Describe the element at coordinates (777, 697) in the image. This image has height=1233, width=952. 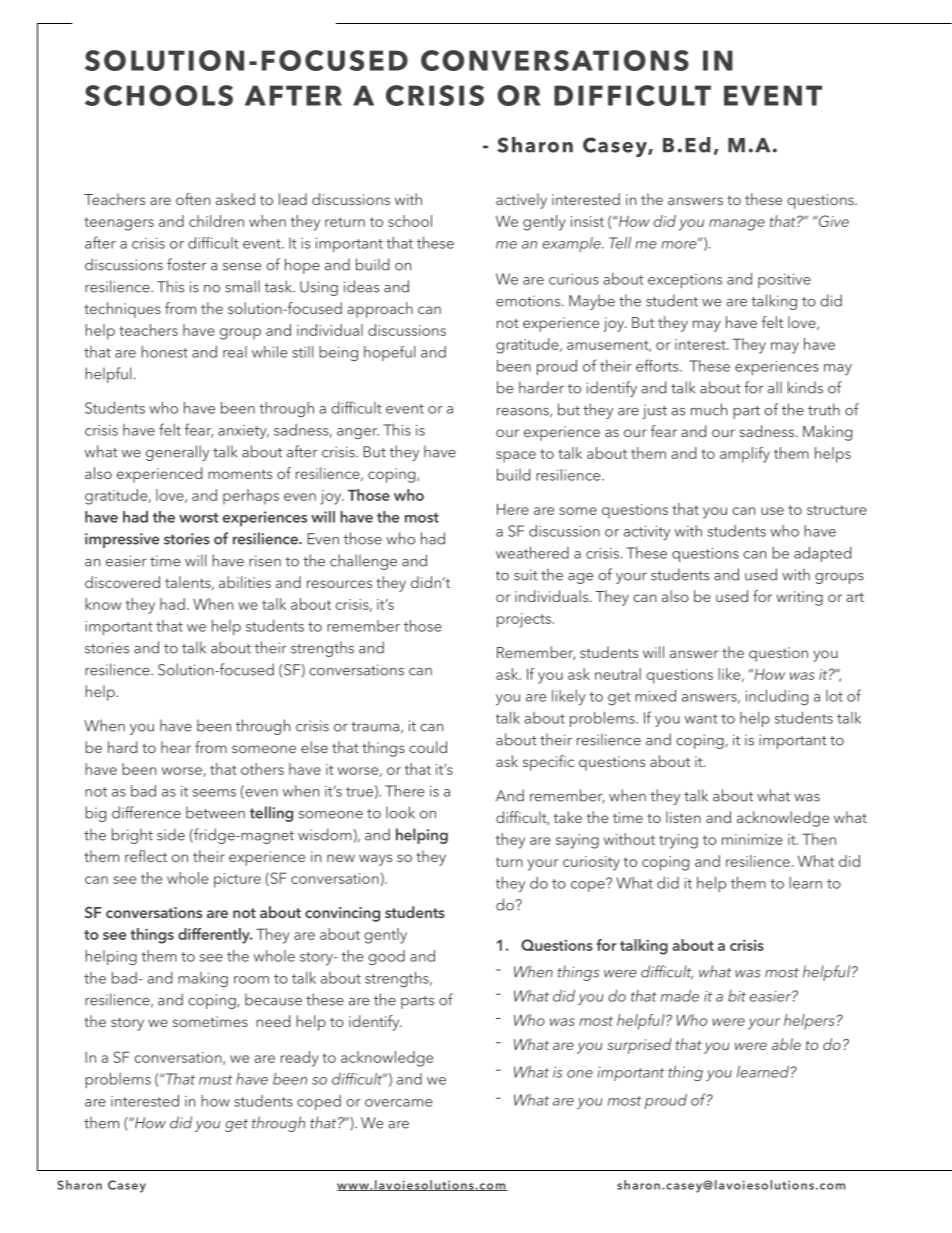
I see `including` at that location.
